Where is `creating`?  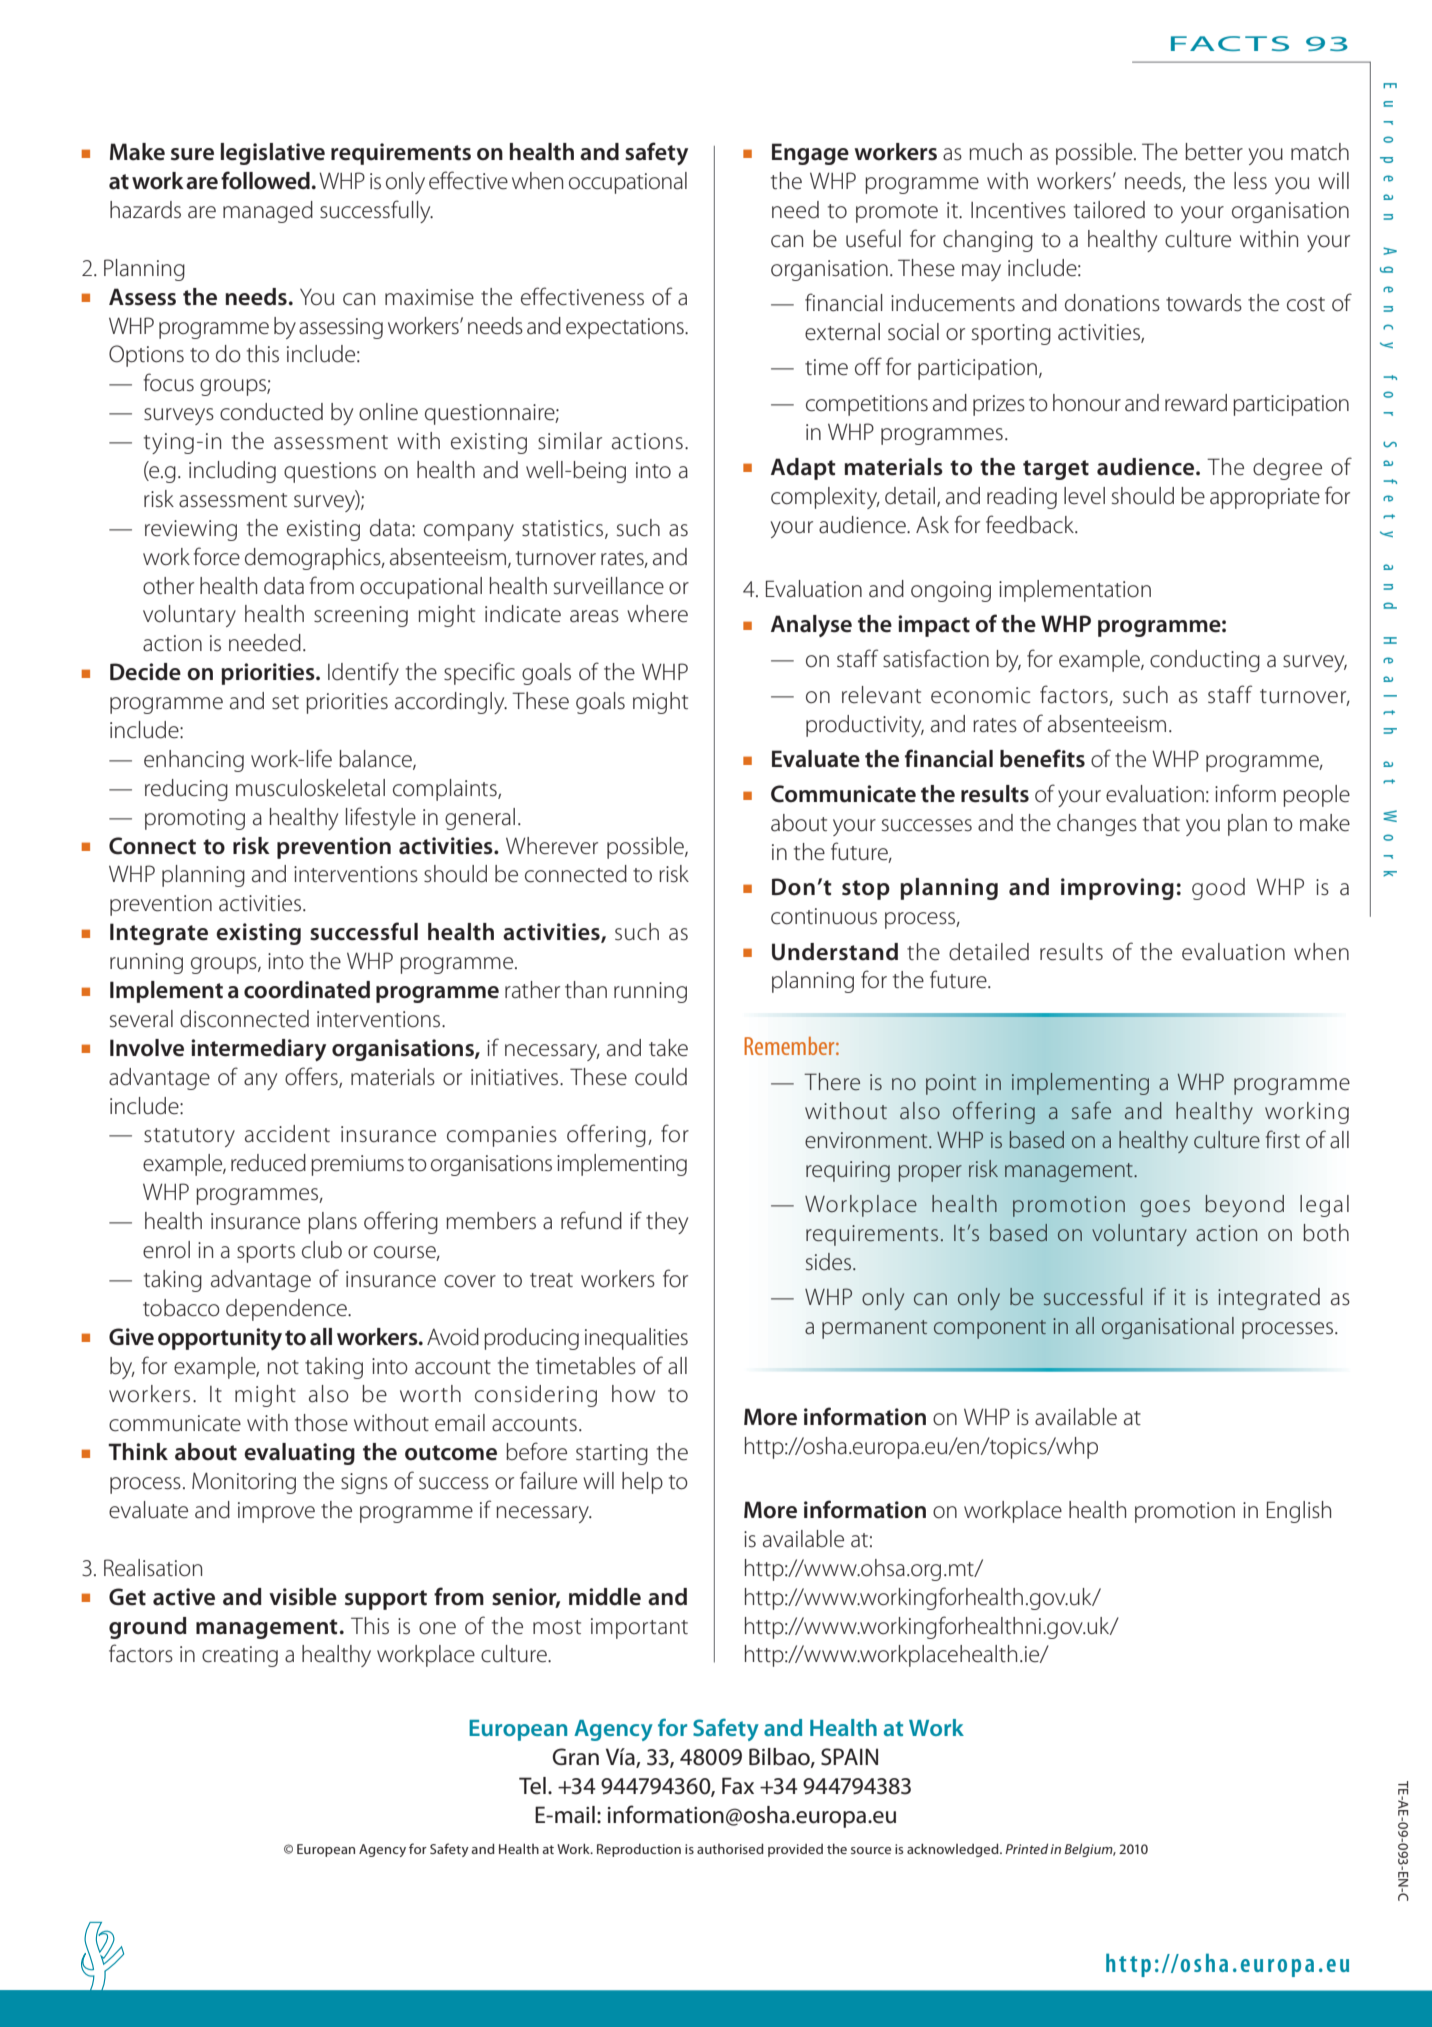
creating is located at coordinates (240, 1656).
